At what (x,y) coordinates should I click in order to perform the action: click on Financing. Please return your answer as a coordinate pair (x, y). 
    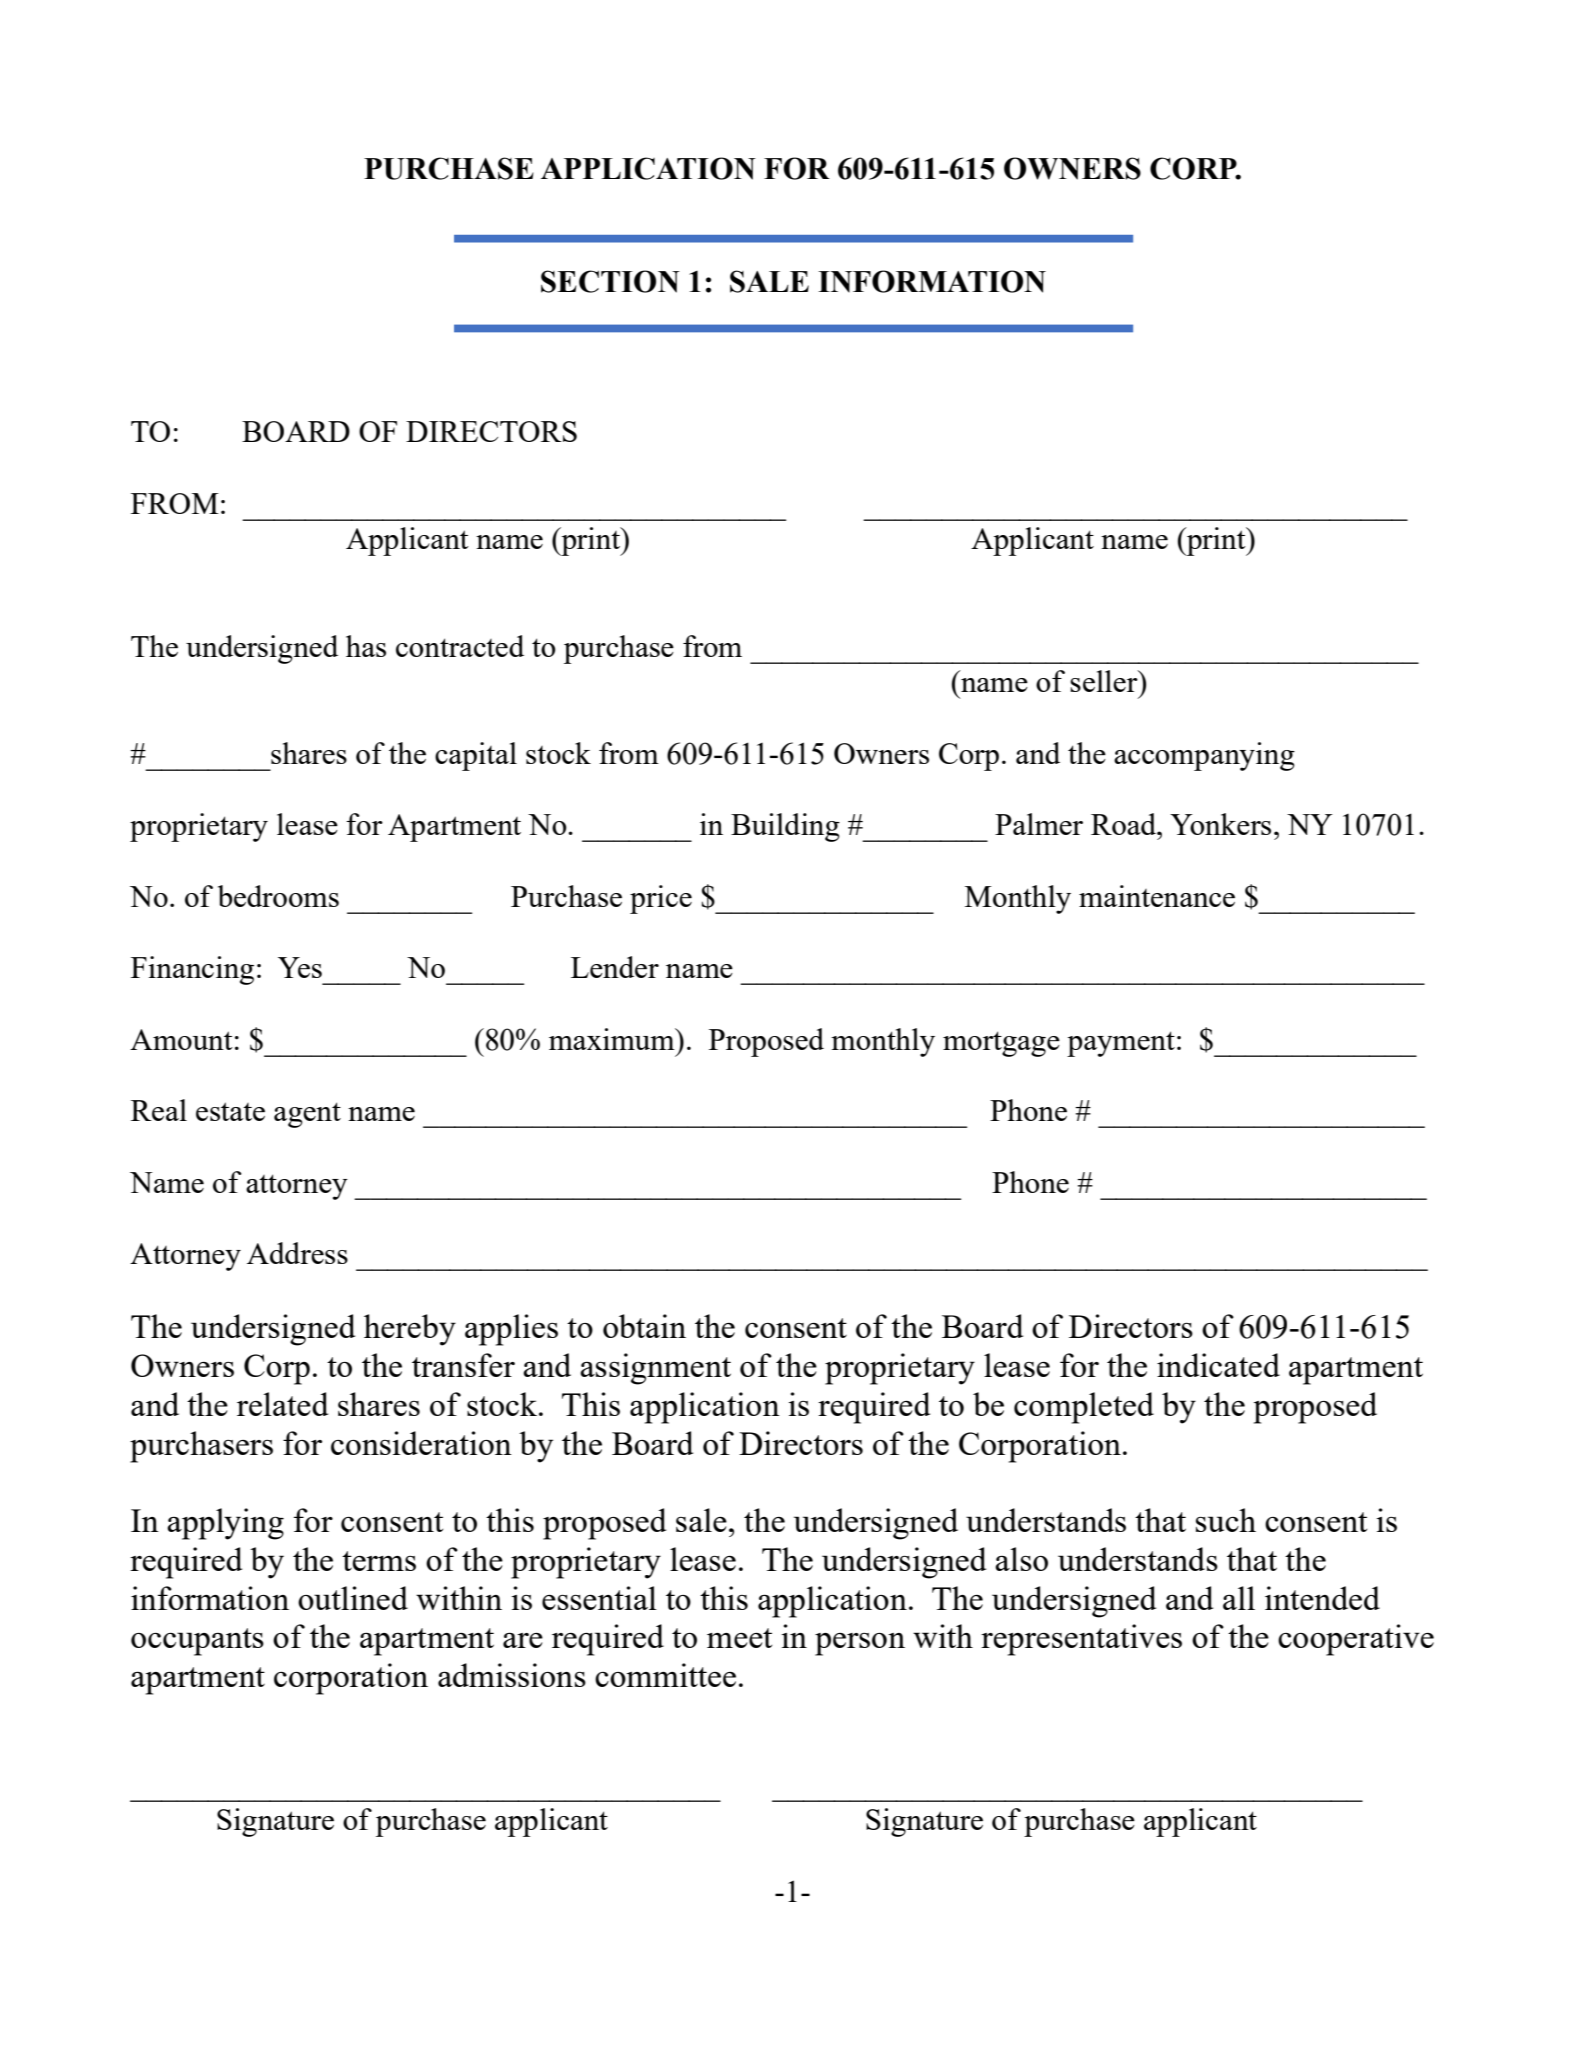
    Looking at the image, I should click on (192, 970).
